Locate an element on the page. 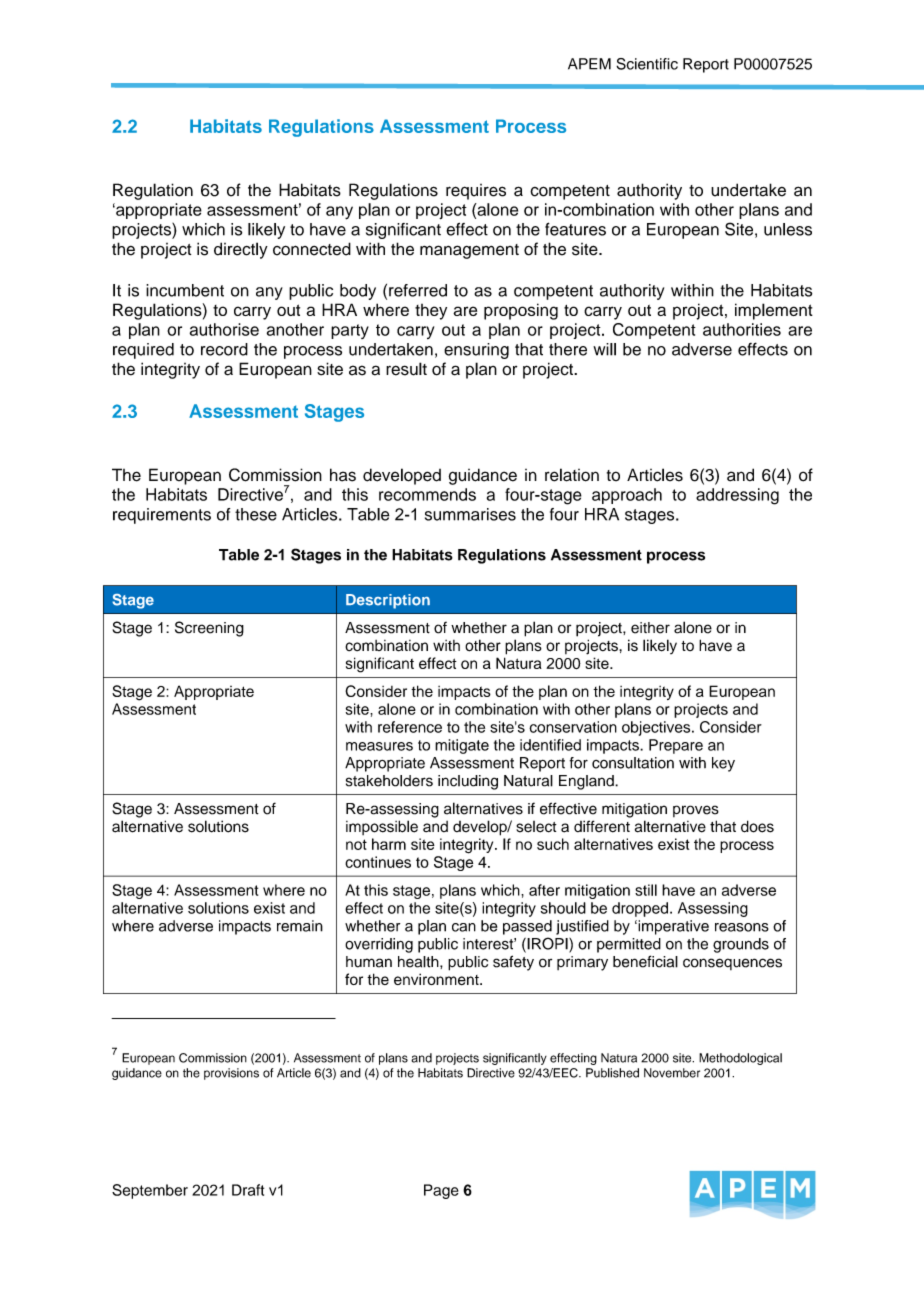 This page has width=924, height=1308. Screening is located at coordinates (209, 629).
